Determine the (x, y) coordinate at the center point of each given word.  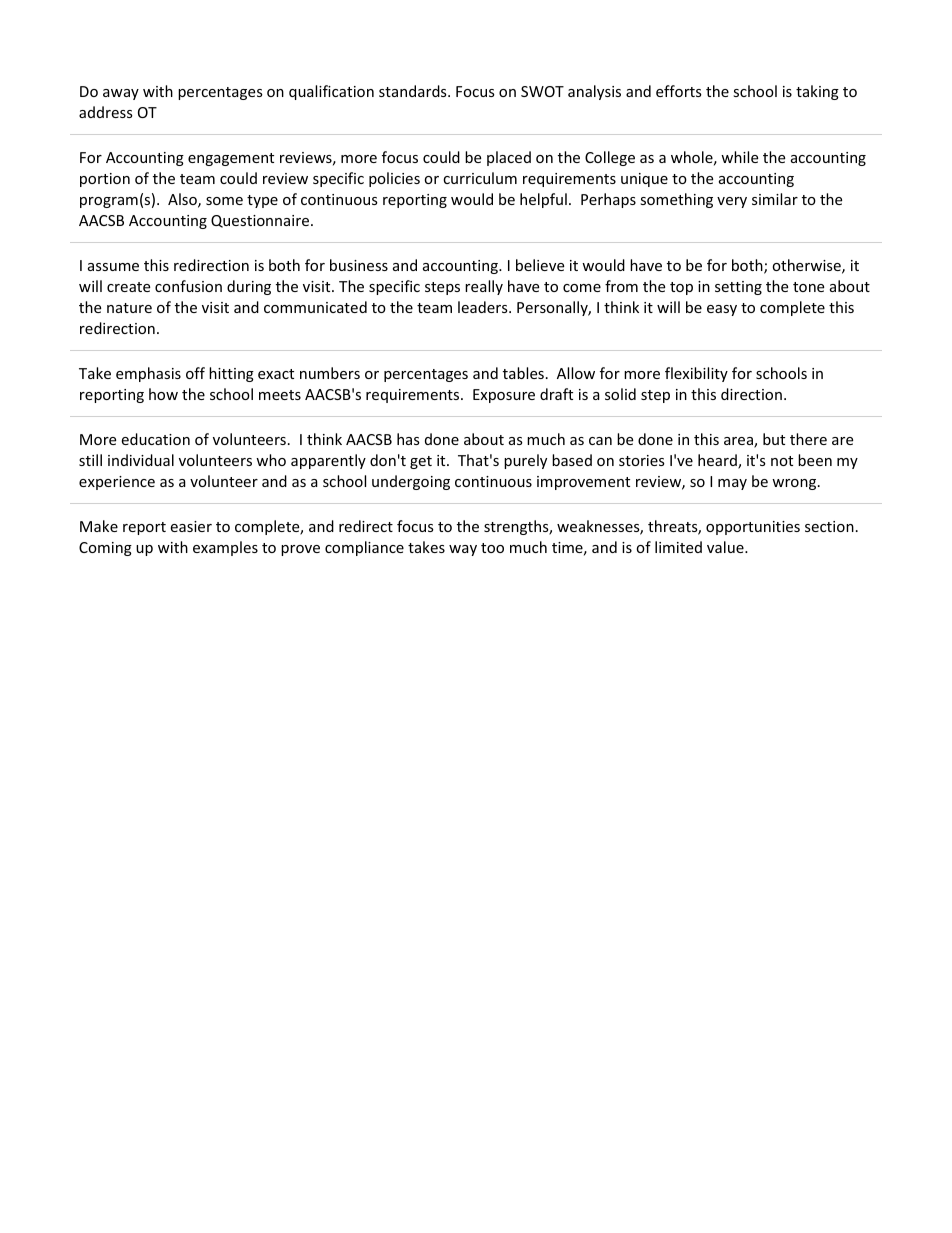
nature (129, 308)
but (774, 439)
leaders (484, 307)
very (732, 202)
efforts (679, 91)
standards (414, 91)
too (492, 548)
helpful (543, 200)
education (155, 439)
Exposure (504, 396)
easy (722, 310)
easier (191, 526)
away (121, 94)
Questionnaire (260, 221)
